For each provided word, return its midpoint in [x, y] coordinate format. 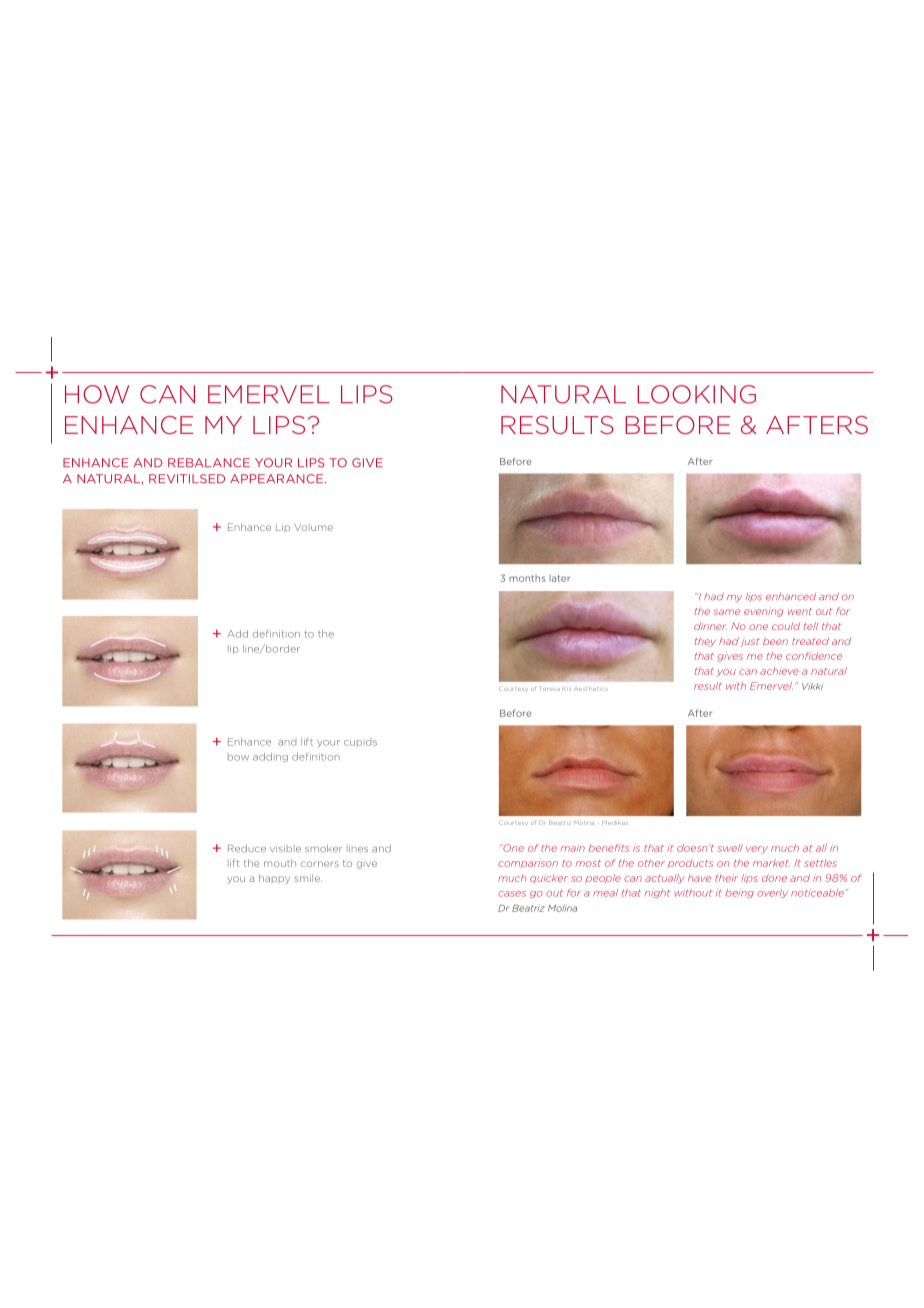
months [527, 578]
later [560, 578]
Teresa [550, 688]
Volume [313, 527]
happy [274, 879]
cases [512, 894]
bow [238, 758]
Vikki [812, 686]
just [750, 642]
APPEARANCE [276, 479]
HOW [97, 394]
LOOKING [696, 394]
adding [270, 757]
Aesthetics [591, 689]
